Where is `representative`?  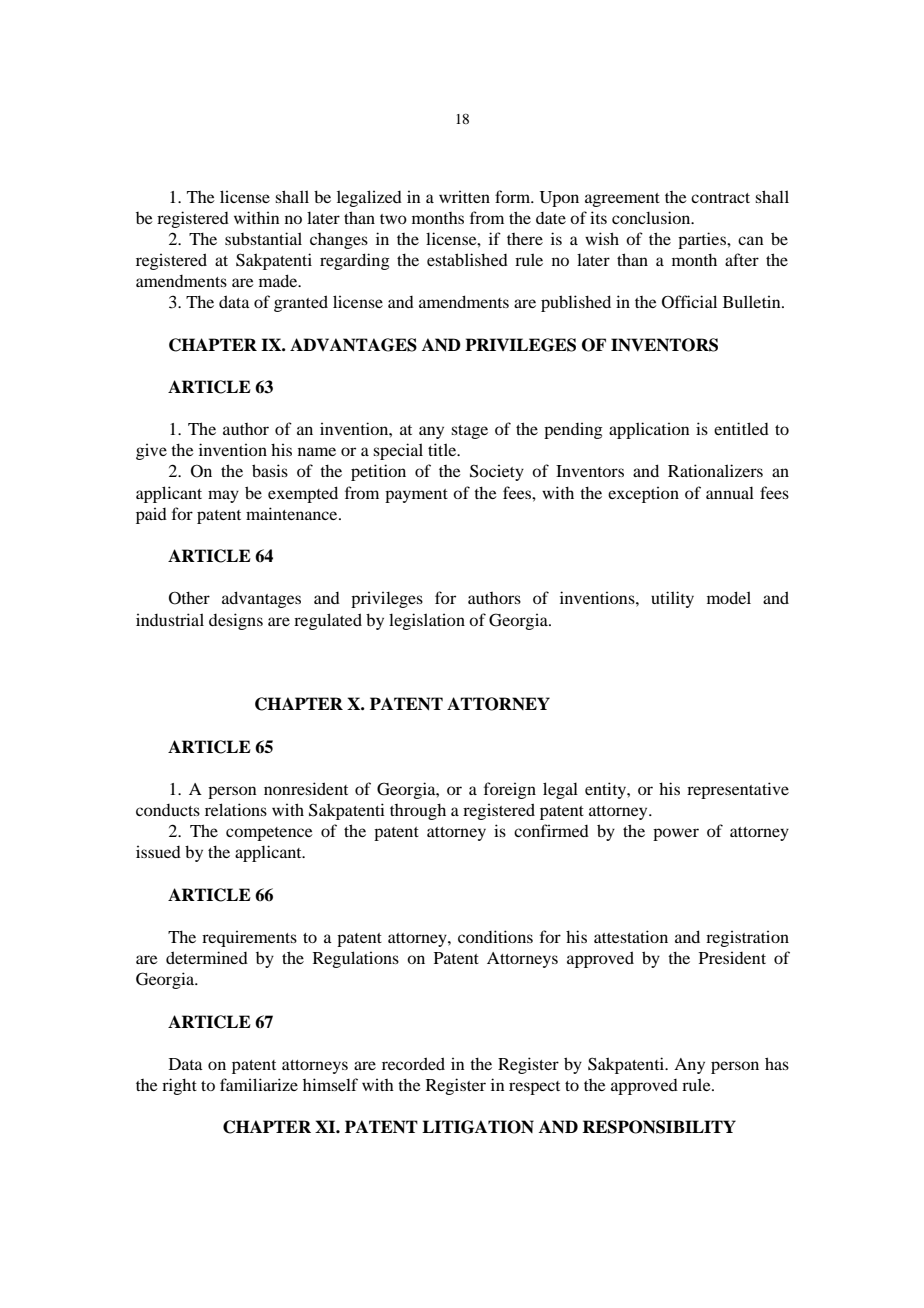 representative is located at coordinates (738, 790).
